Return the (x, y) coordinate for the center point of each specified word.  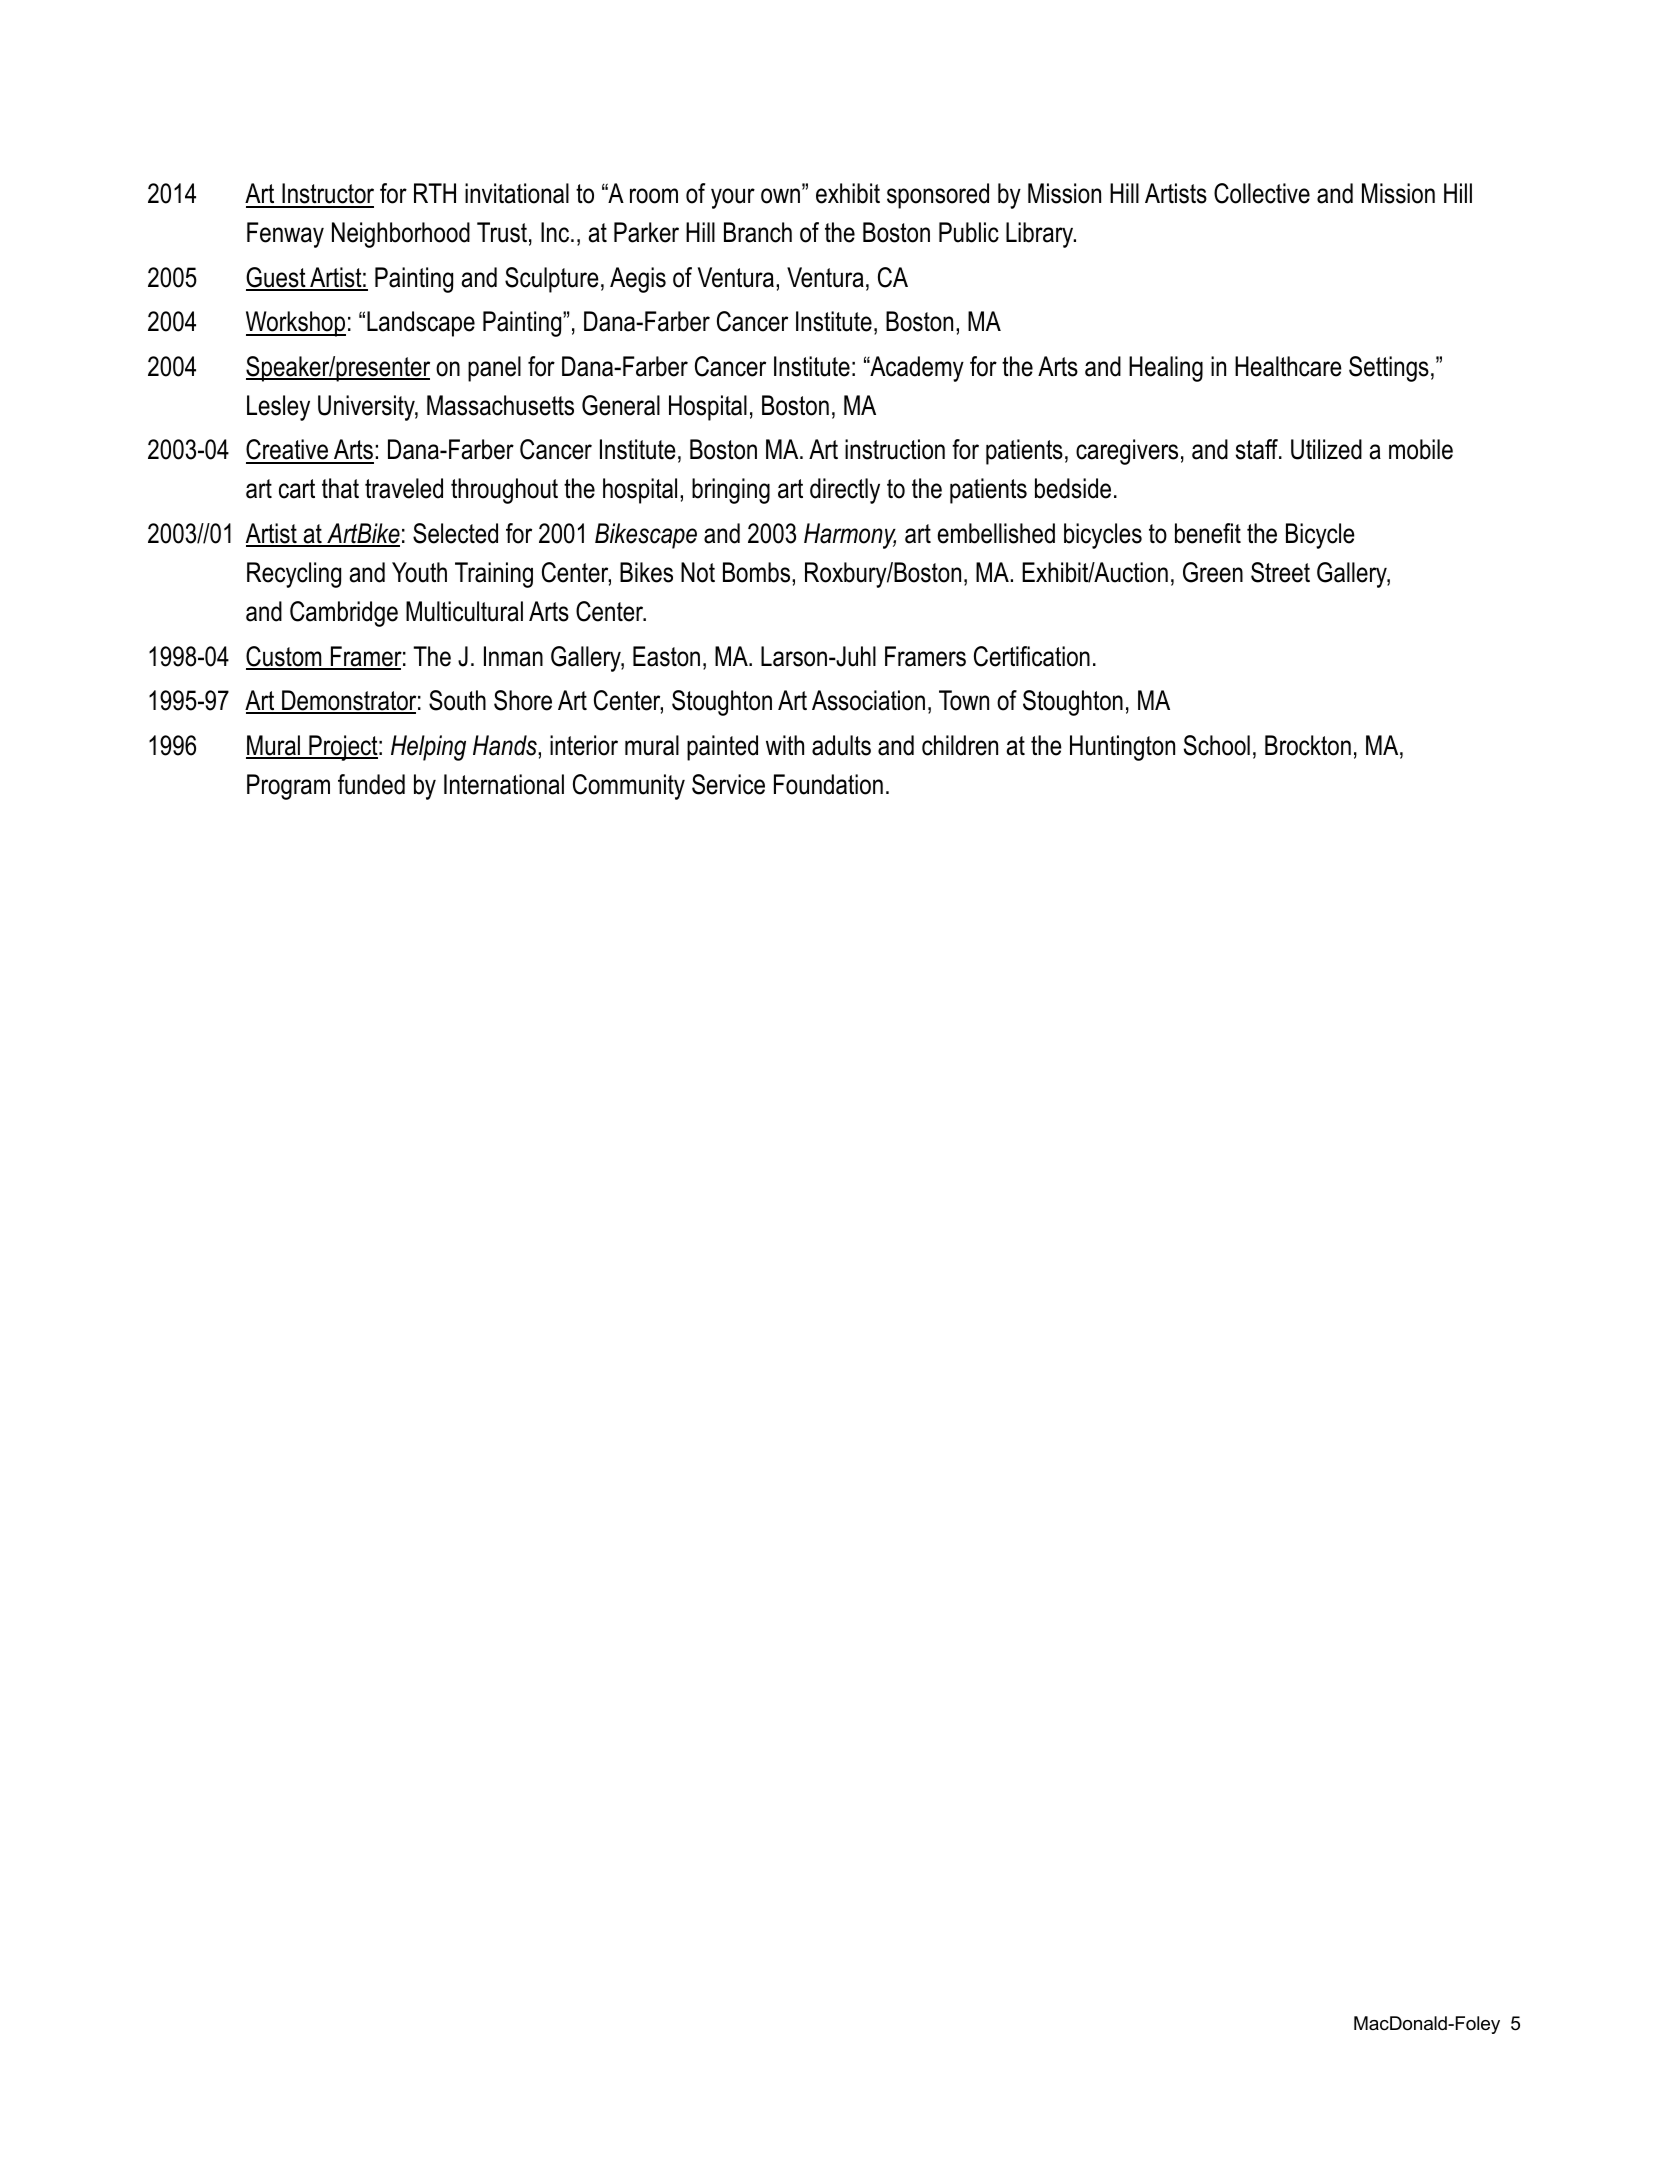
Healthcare (1288, 366)
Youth (419, 572)
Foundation (828, 784)
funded (371, 784)
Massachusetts (500, 405)
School (1217, 745)
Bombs (758, 572)
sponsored (938, 196)
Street (1280, 572)
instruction (895, 449)
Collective (1262, 193)
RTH (435, 193)
